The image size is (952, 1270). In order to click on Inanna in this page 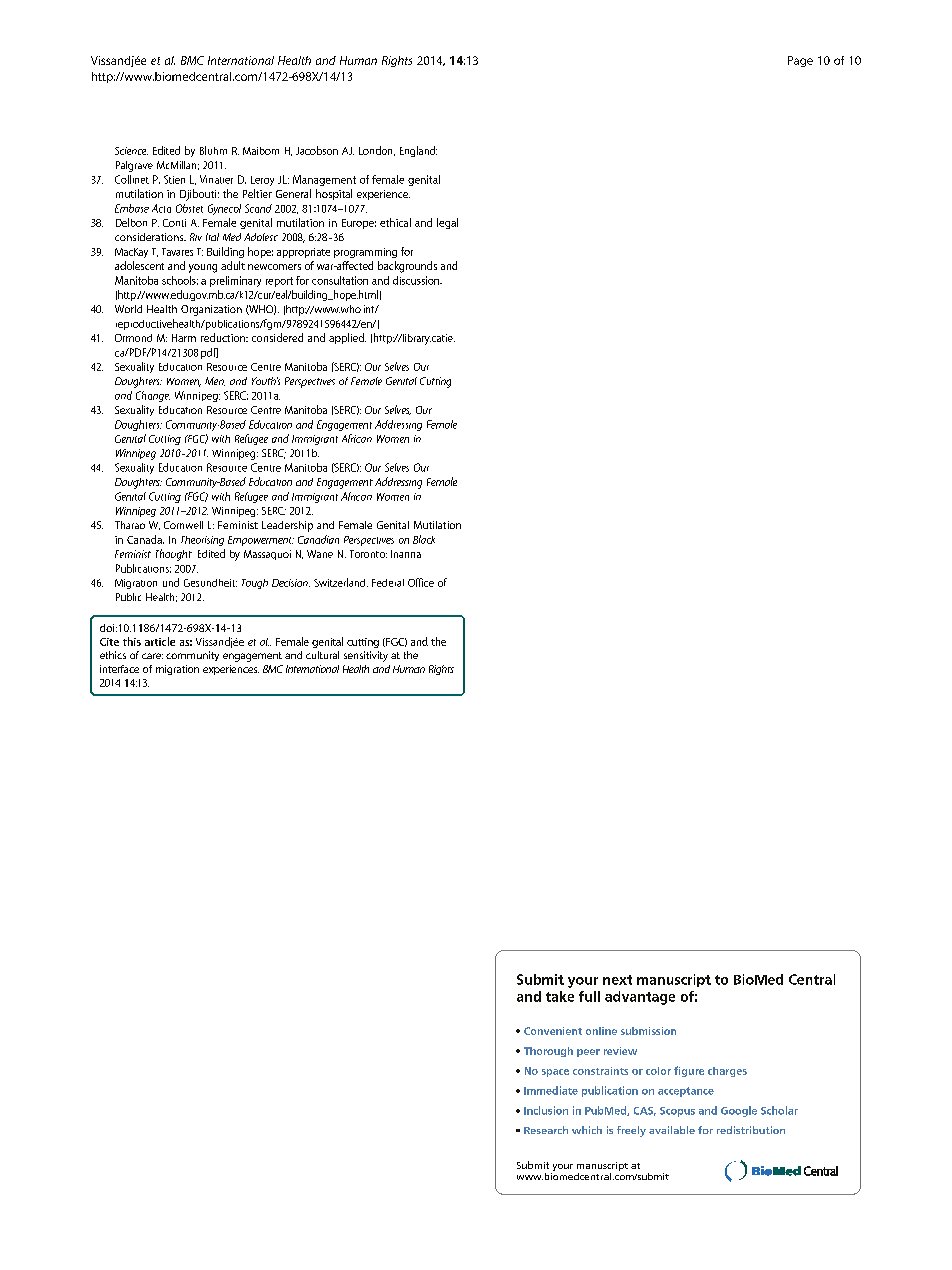, I will do `click(406, 554)`.
